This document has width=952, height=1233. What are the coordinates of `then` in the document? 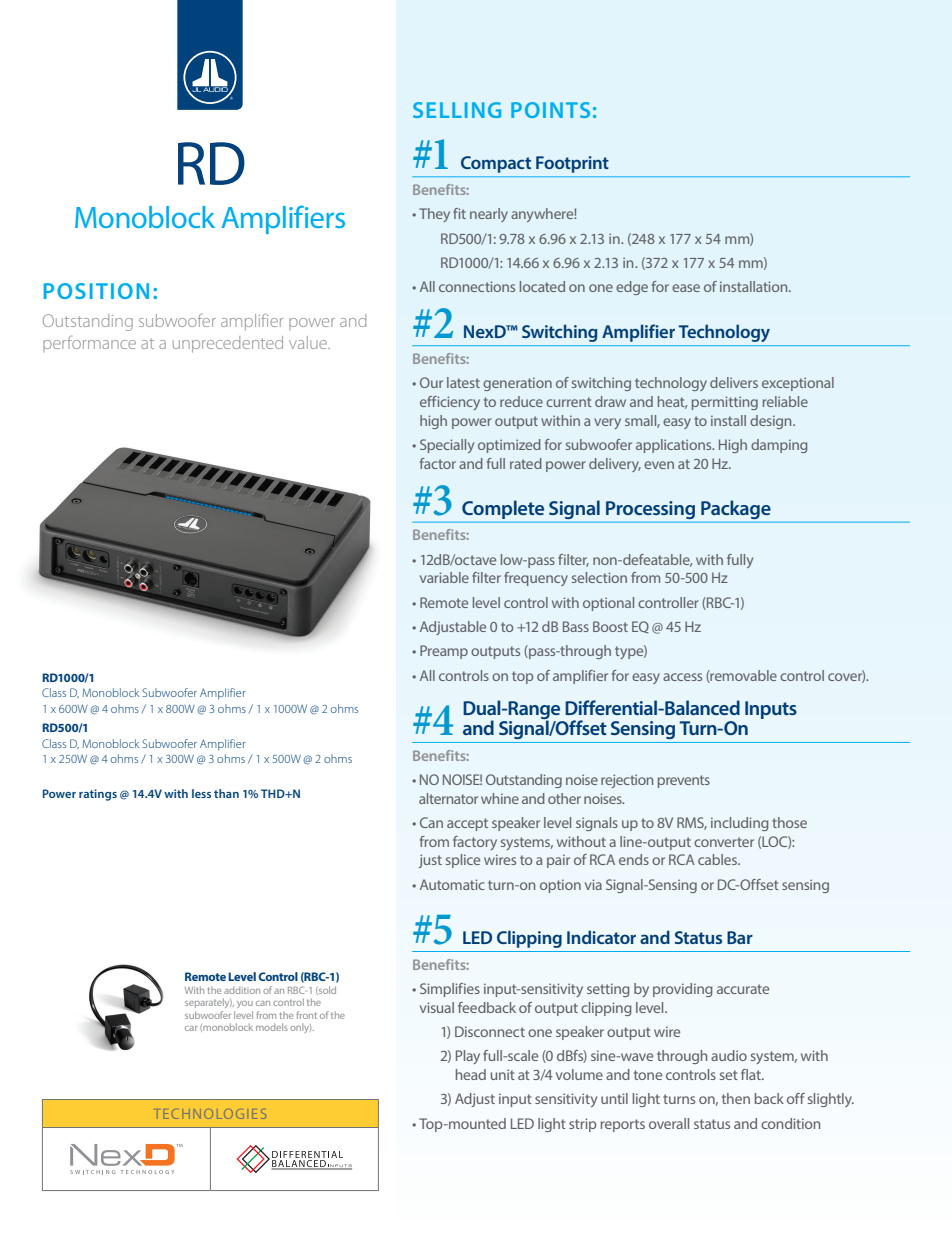 It's located at (736, 1098).
